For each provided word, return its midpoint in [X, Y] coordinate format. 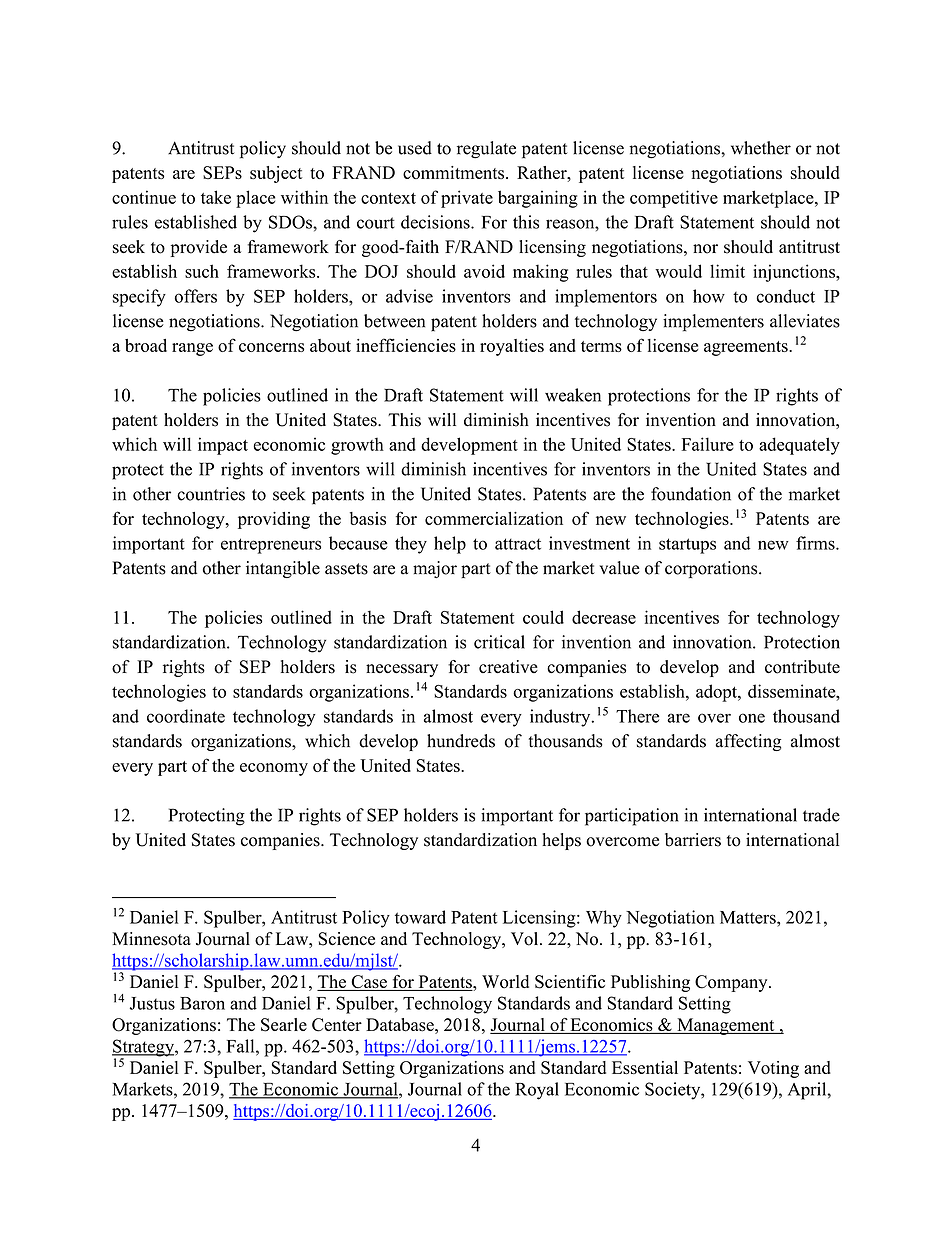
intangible [283, 569]
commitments [455, 172]
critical [499, 642]
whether [761, 148]
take [216, 197]
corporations [712, 569]
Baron [202, 1003]
